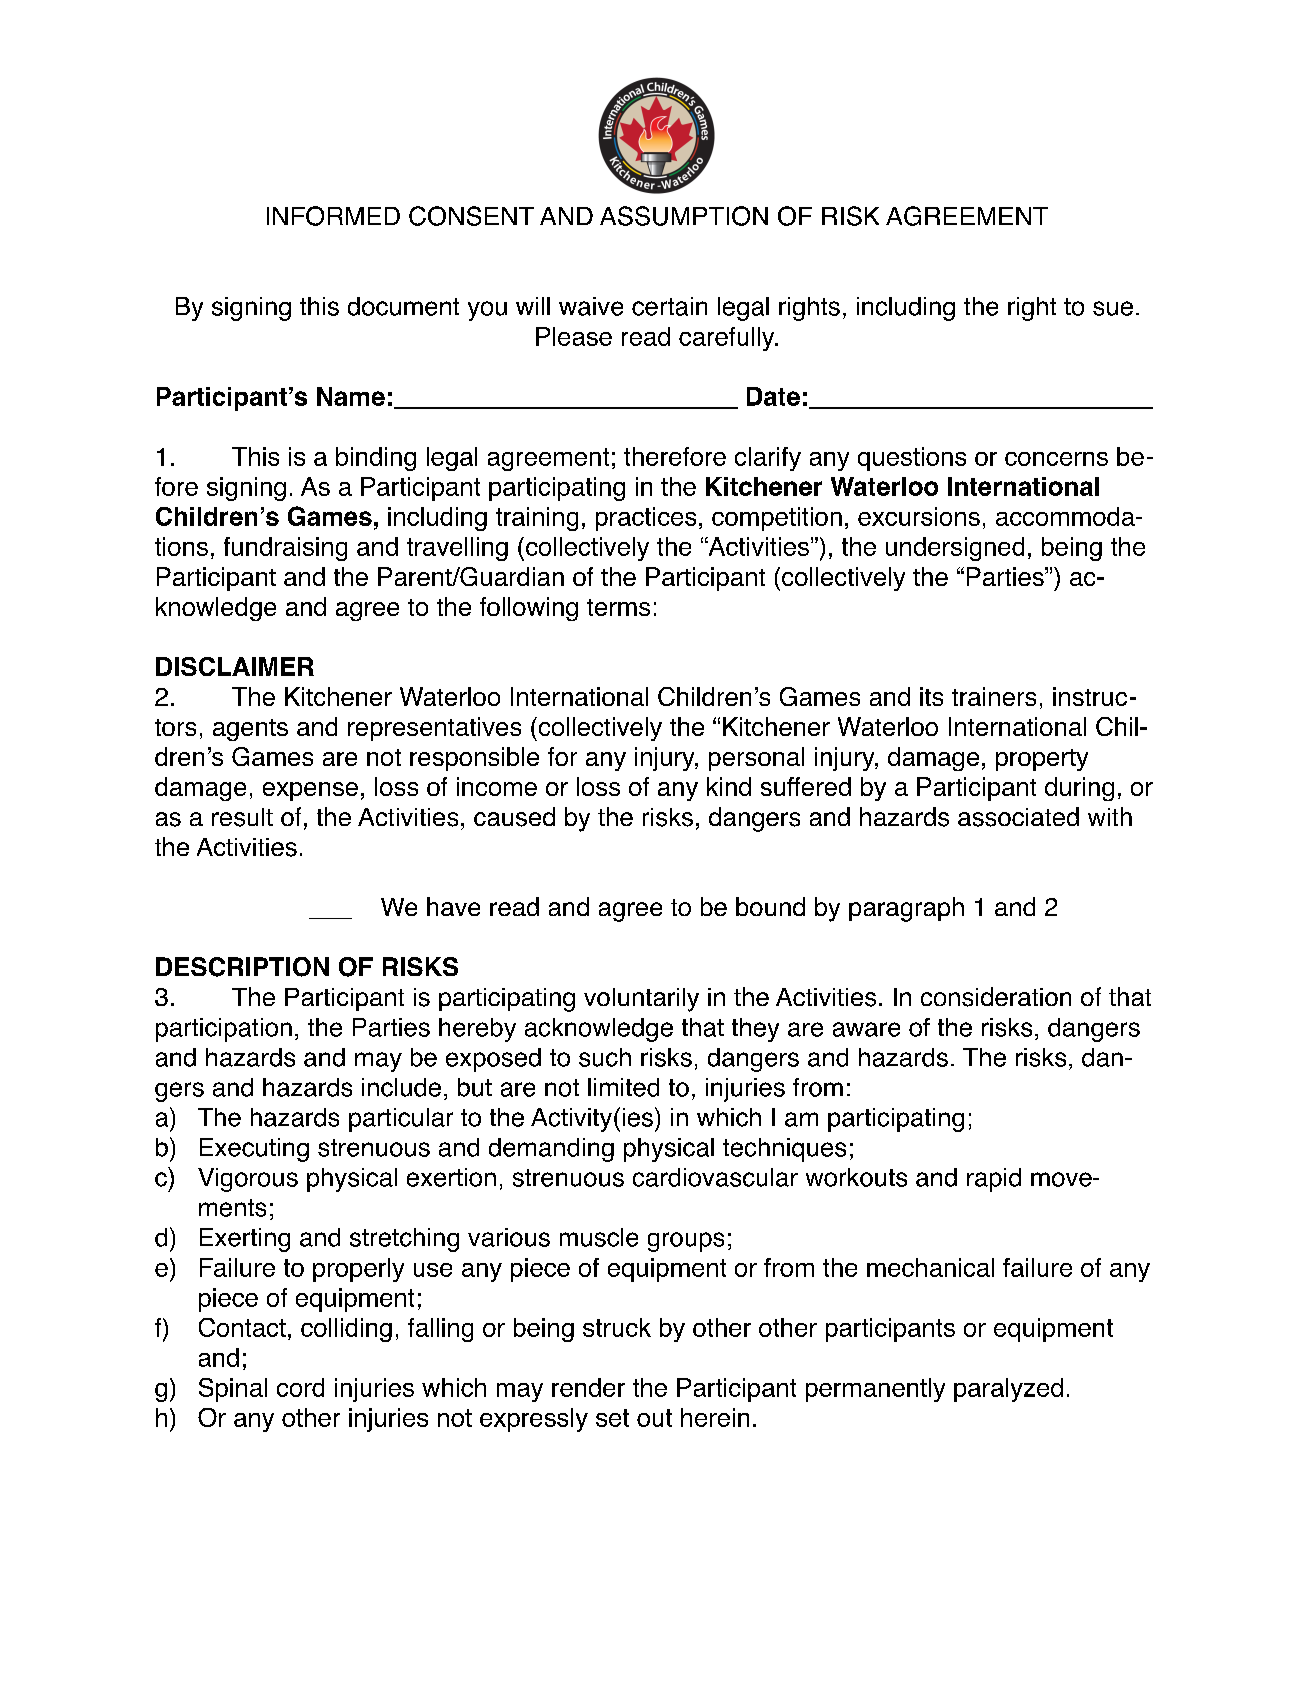 The width and height of the document is (1313, 1699). What do you see at coordinates (310, 791) in the document?
I see `expense` at bounding box center [310, 791].
